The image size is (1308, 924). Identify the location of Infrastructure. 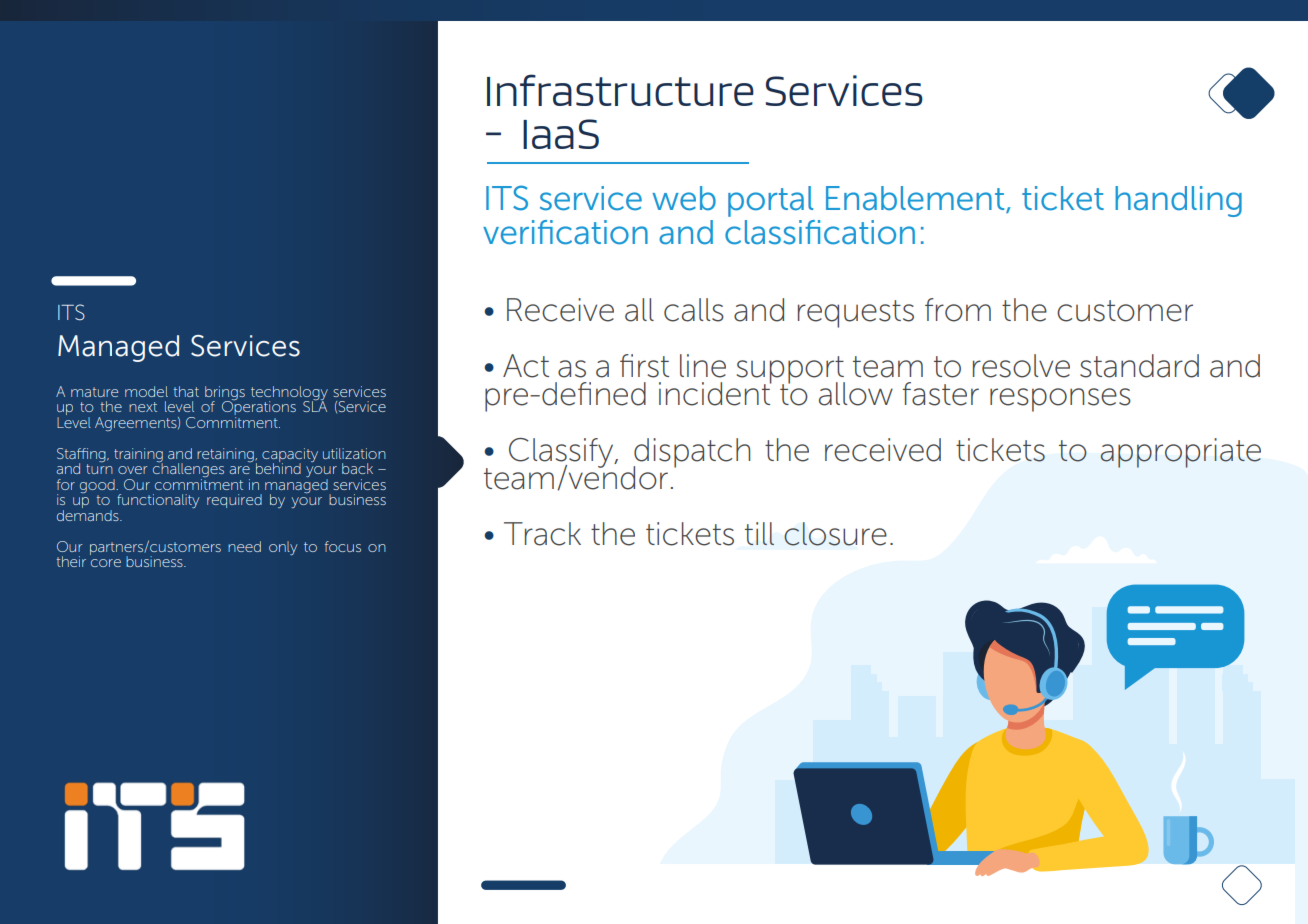
(620, 90).
